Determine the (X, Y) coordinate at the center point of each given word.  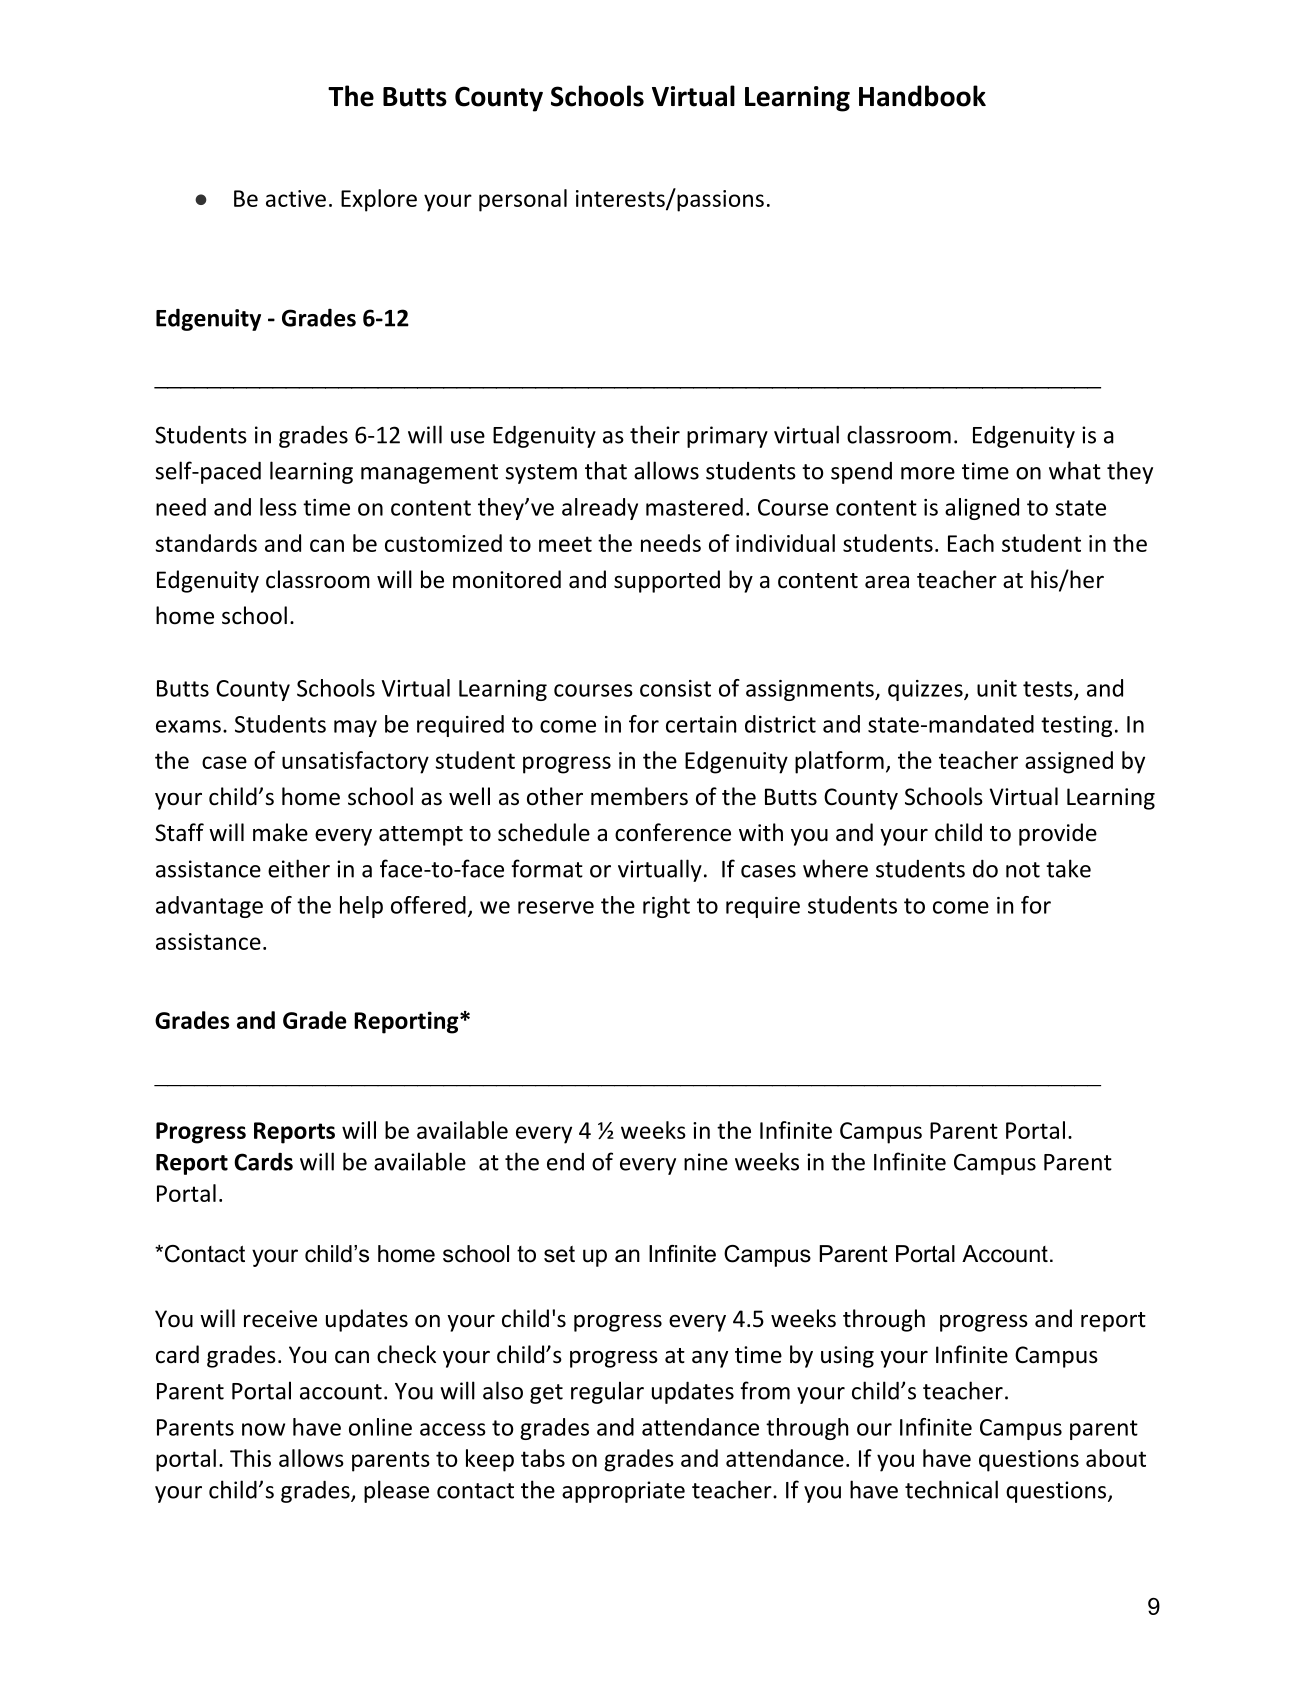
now (263, 1429)
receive (280, 1319)
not (1023, 870)
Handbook (922, 96)
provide (1058, 834)
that (606, 470)
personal (523, 200)
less (278, 507)
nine (706, 1162)
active (296, 198)
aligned (982, 509)
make (280, 832)
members (639, 796)
